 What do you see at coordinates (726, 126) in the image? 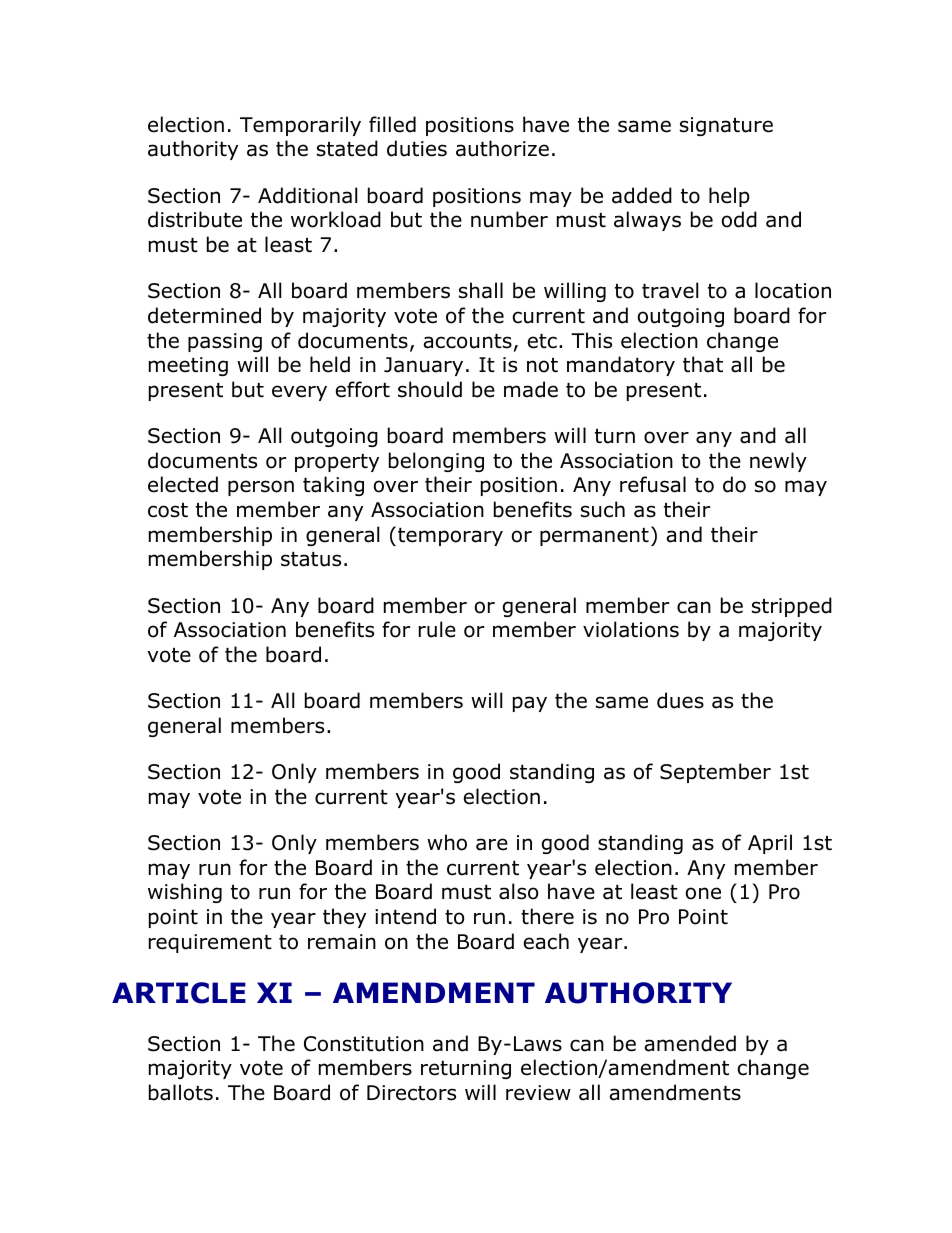
I see `signature` at bounding box center [726, 126].
